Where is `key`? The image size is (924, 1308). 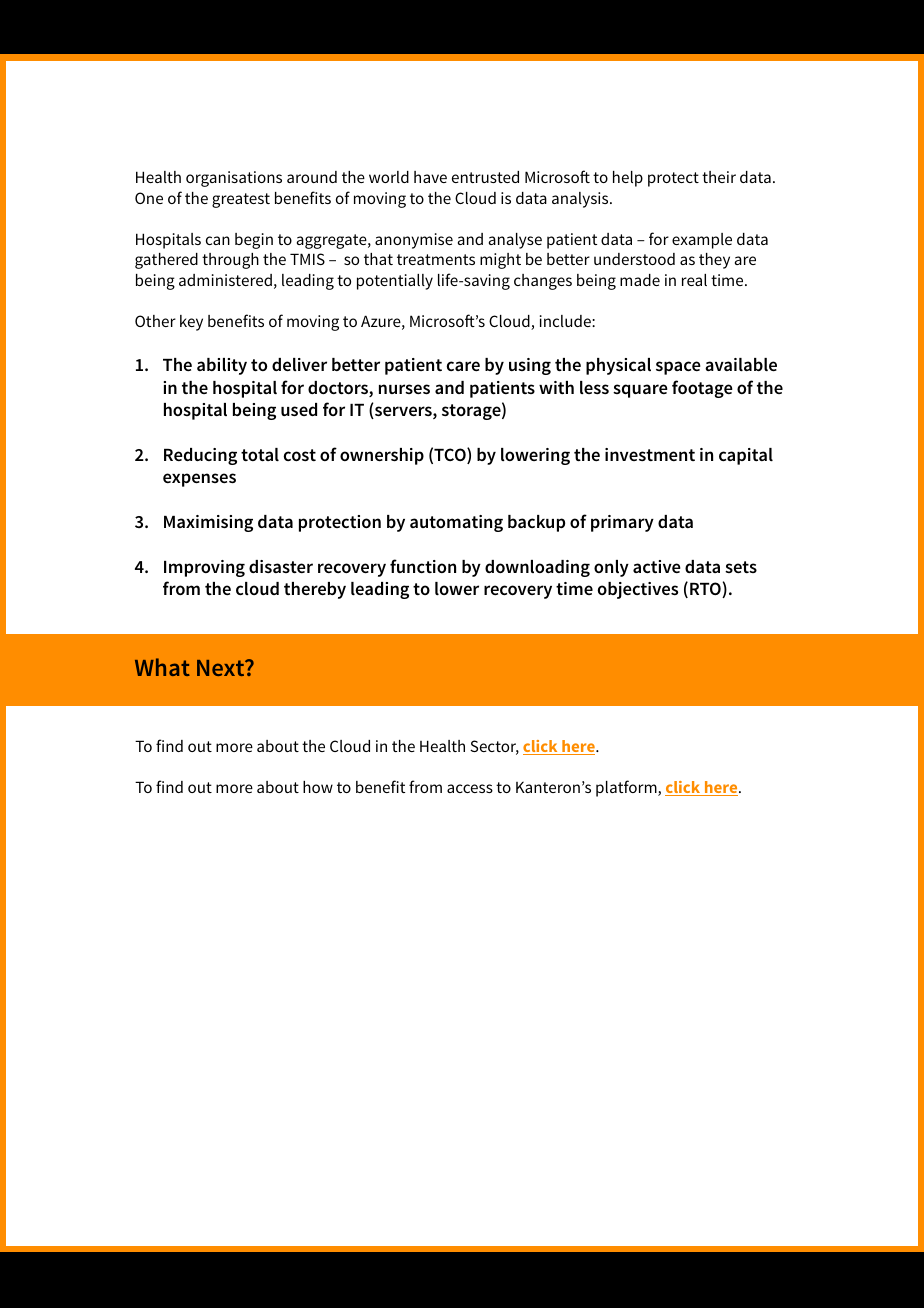
key is located at coordinates (191, 323).
